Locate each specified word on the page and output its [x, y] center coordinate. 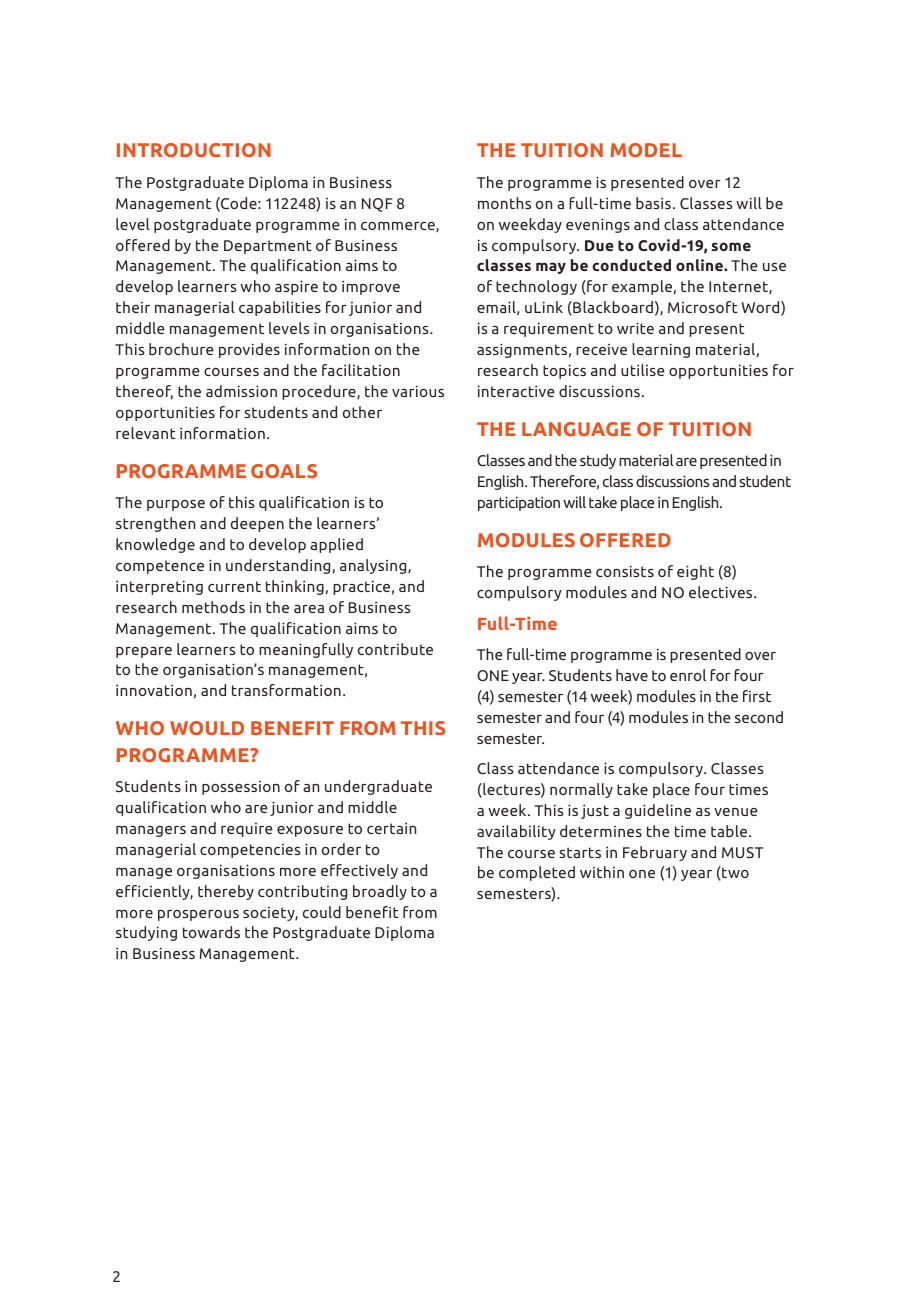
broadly [380, 892]
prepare [144, 652]
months [504, 203]
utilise [643, 370]
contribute [395, 649]
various [418, 391]
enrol [688, 675]
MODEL [646, 150]
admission [241, 391]
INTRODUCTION [194, 150]
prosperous [198, 915]
